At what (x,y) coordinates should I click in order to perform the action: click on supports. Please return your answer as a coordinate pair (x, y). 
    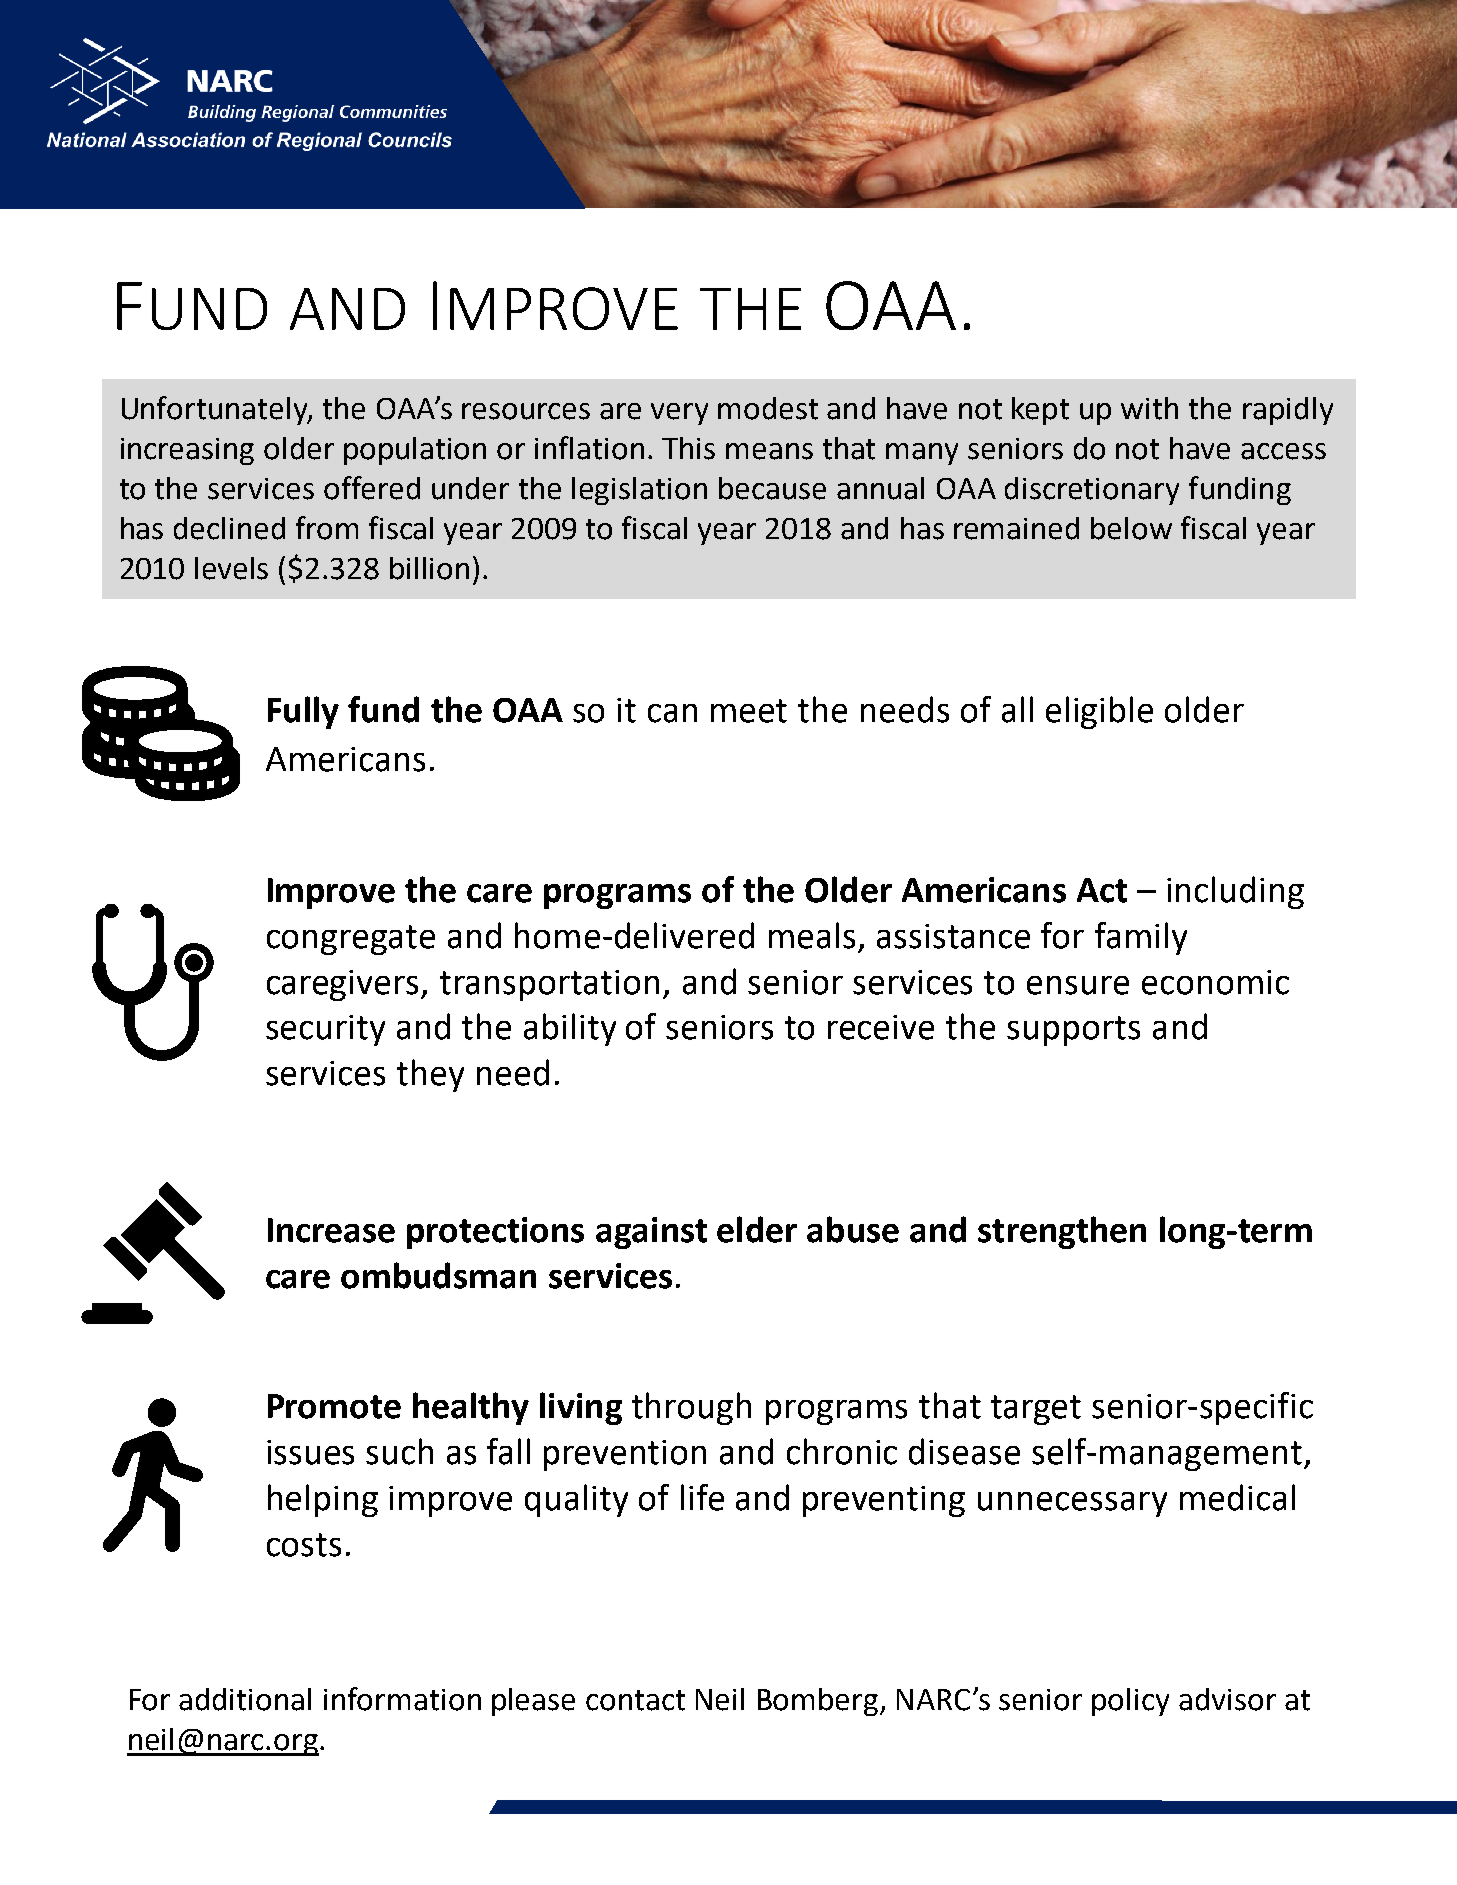
    Looking at the image, I should click on (1073, 1031).
